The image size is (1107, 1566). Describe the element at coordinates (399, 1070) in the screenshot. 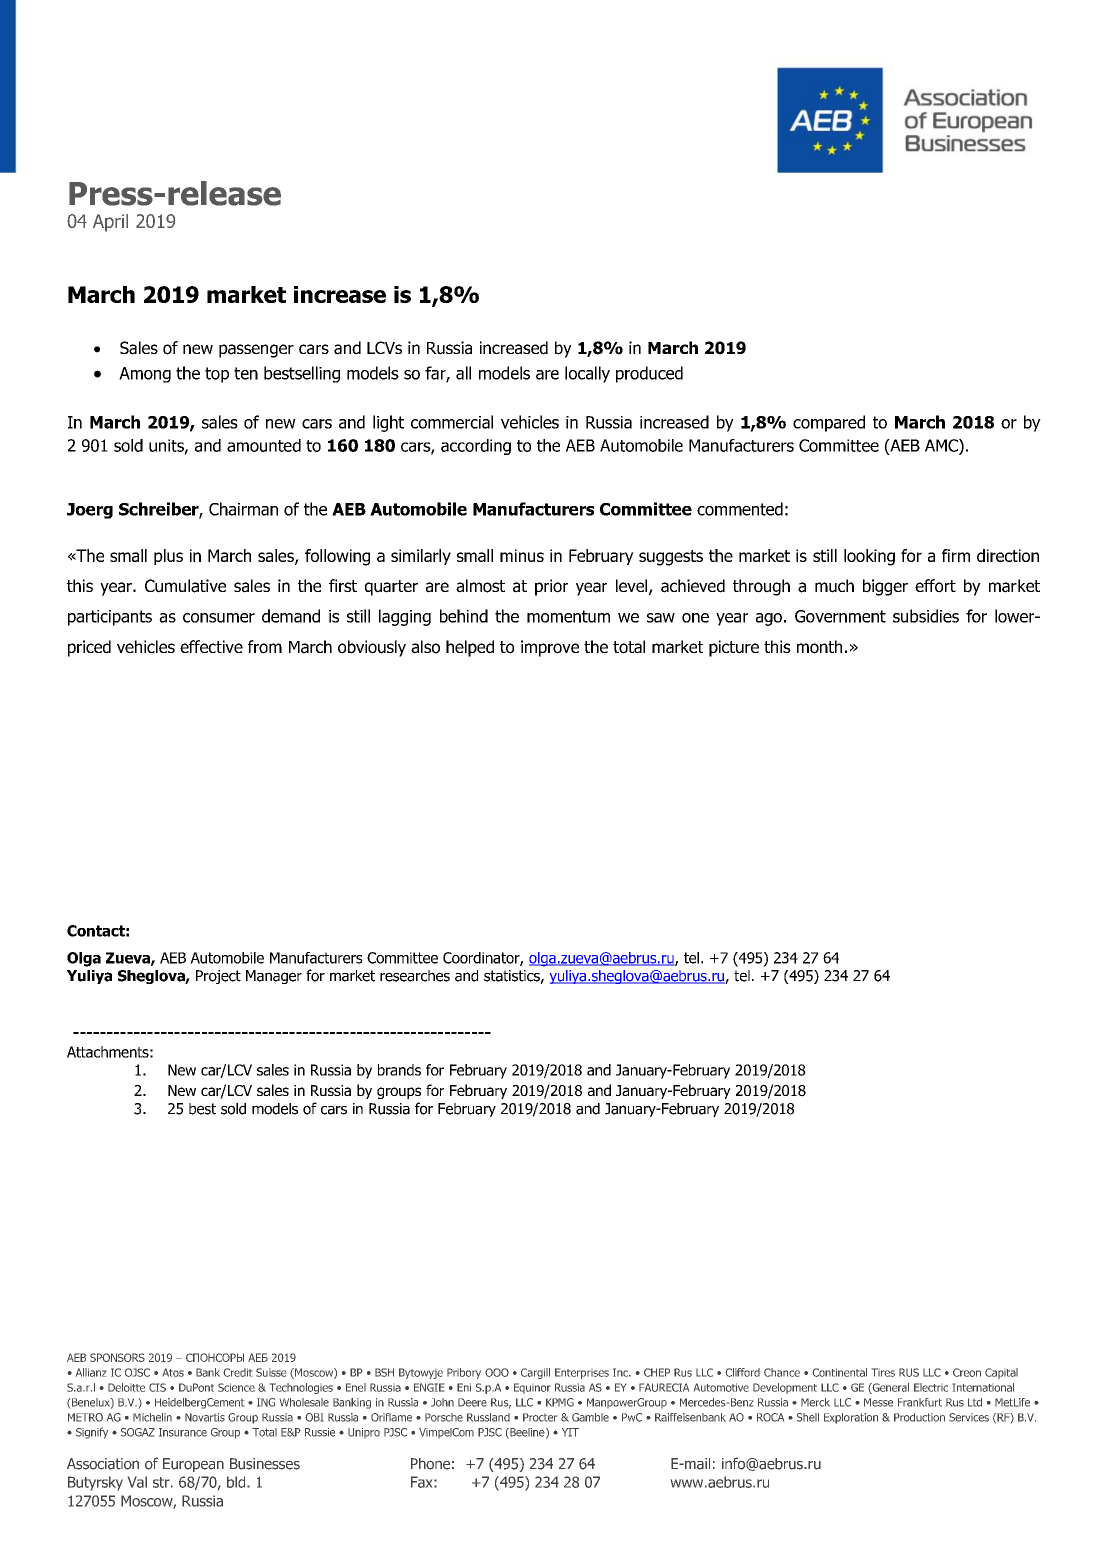

I see `brands` at that location.
